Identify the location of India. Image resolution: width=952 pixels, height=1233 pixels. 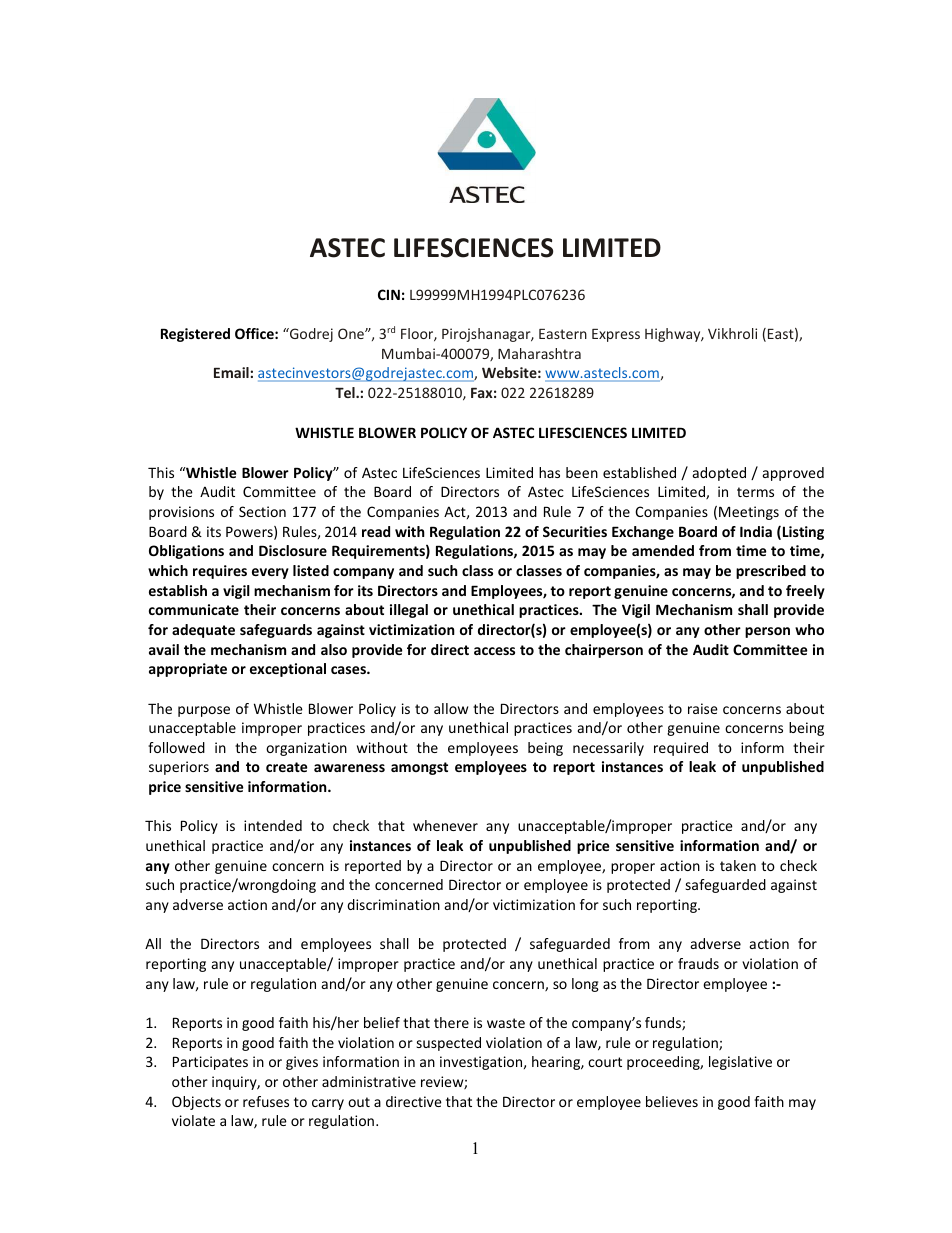
(756, 531).
